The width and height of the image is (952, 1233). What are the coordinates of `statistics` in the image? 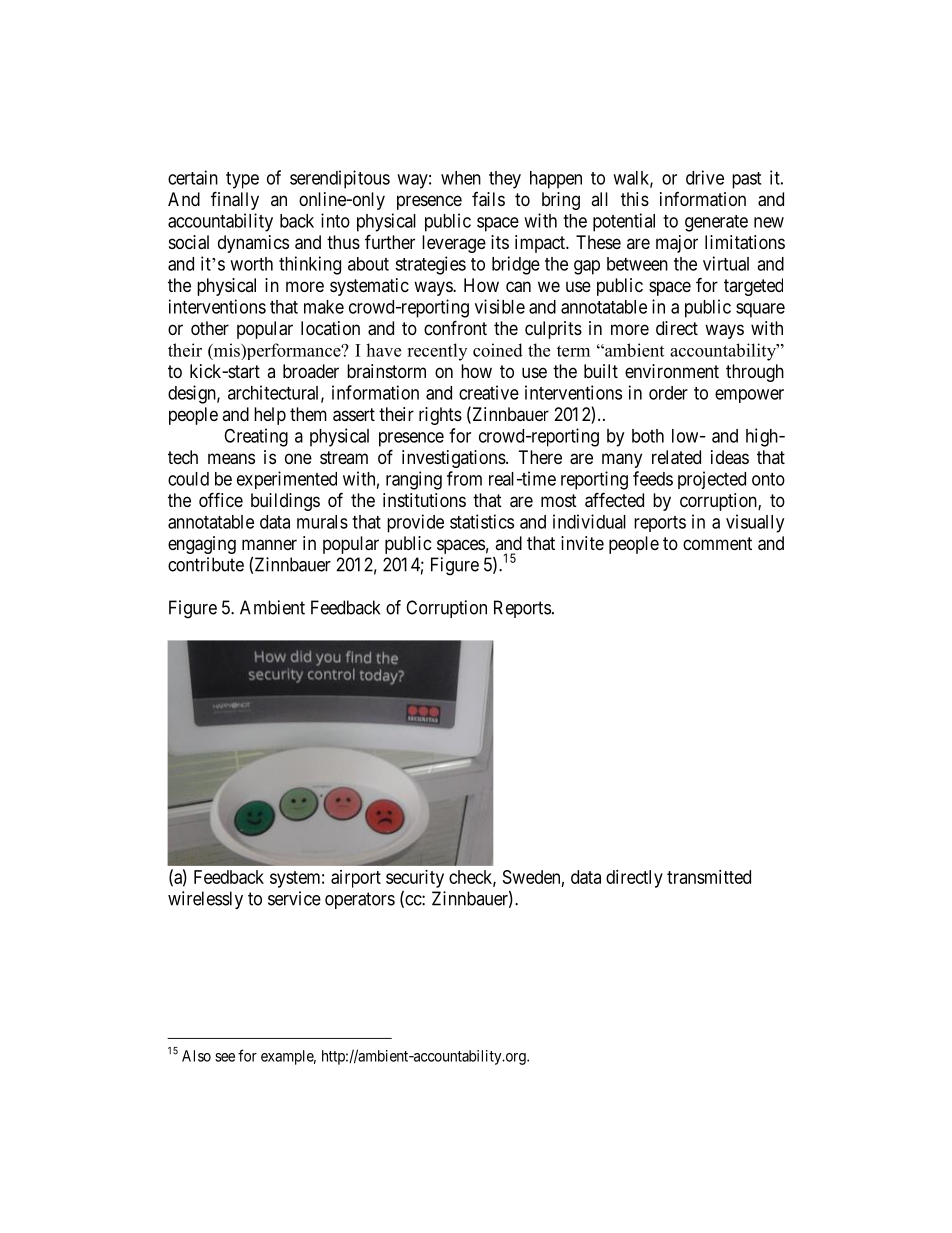 It's located at (482, 521).
